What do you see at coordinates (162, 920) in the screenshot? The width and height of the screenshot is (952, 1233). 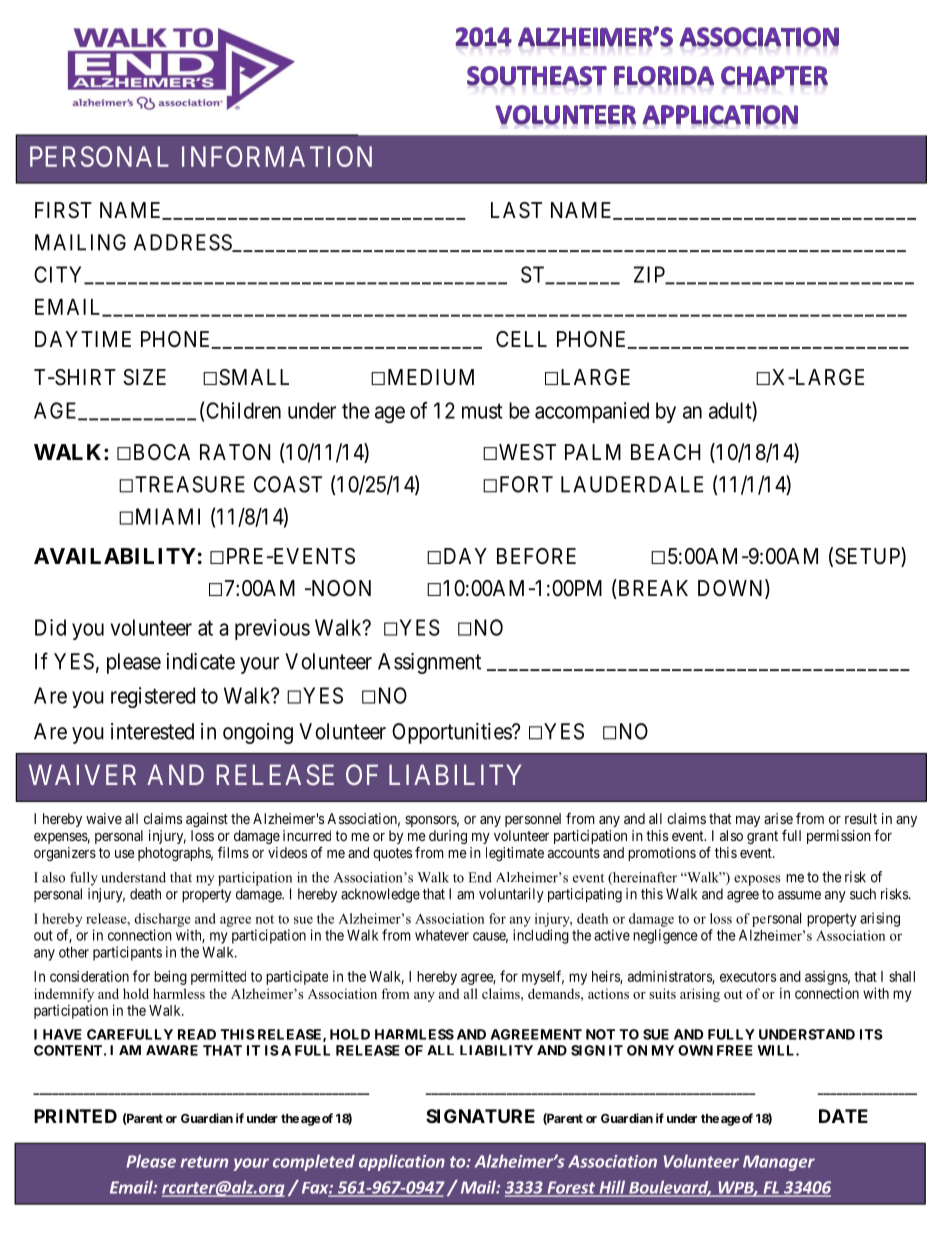 I see `discharge` at bounding box center [162, 920].
